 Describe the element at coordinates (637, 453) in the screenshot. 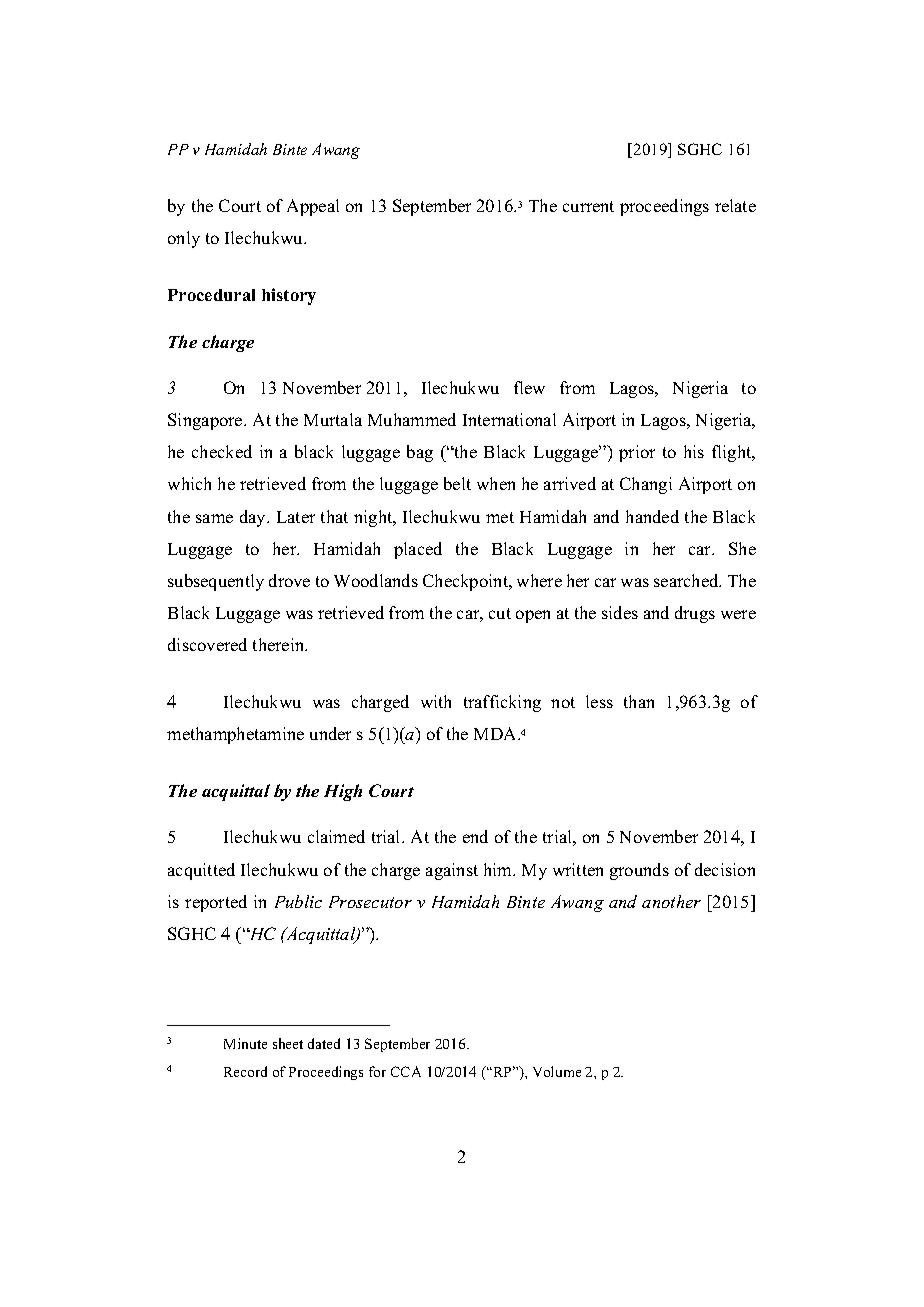

I see `prior` at that location.
